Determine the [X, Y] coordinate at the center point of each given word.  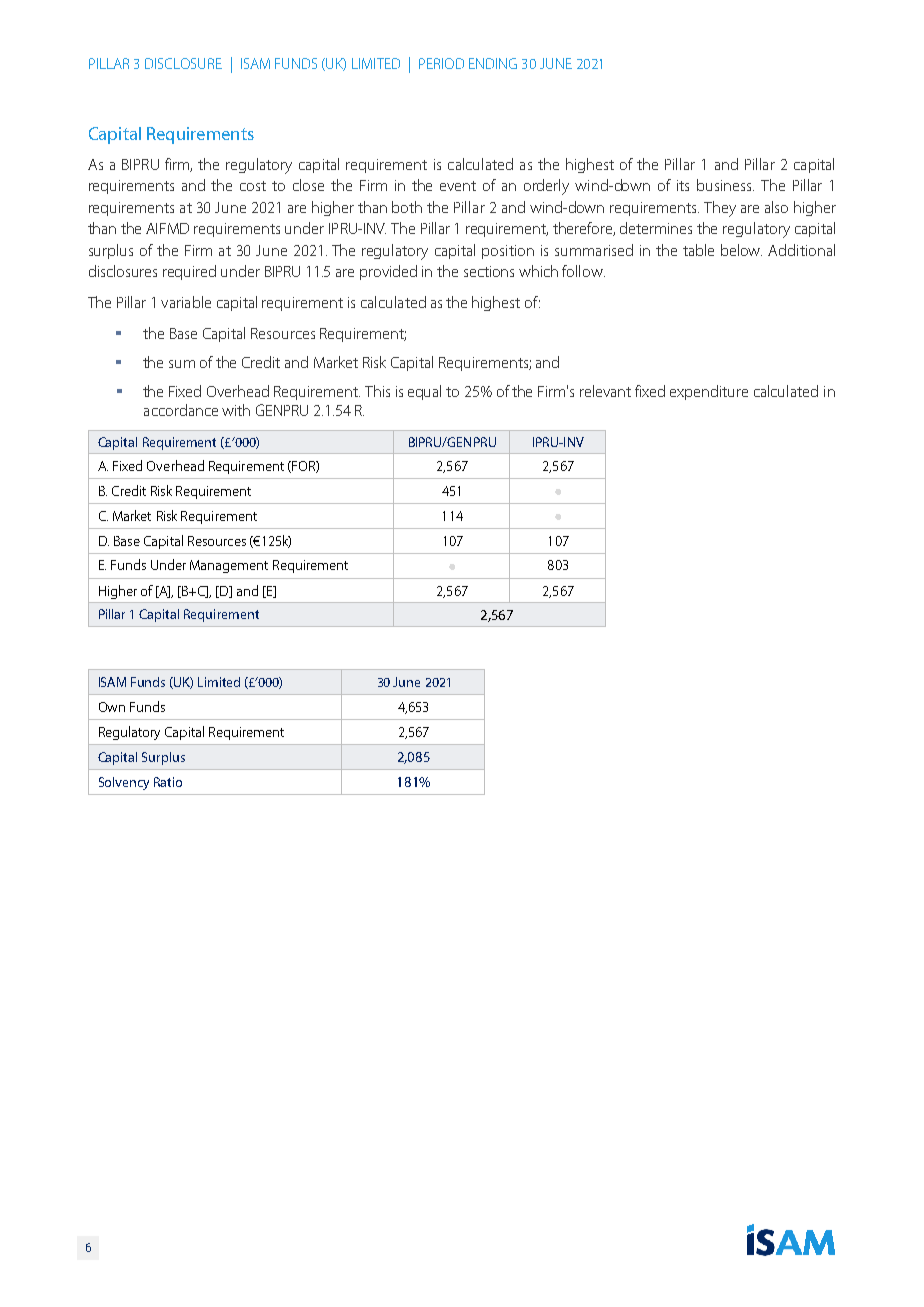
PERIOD [441, 63]
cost [253, 186]
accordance [181, 410]
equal [424, 392]
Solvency [124, 783]
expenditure [709, 392]
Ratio [168, 782]
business [725, 185]
